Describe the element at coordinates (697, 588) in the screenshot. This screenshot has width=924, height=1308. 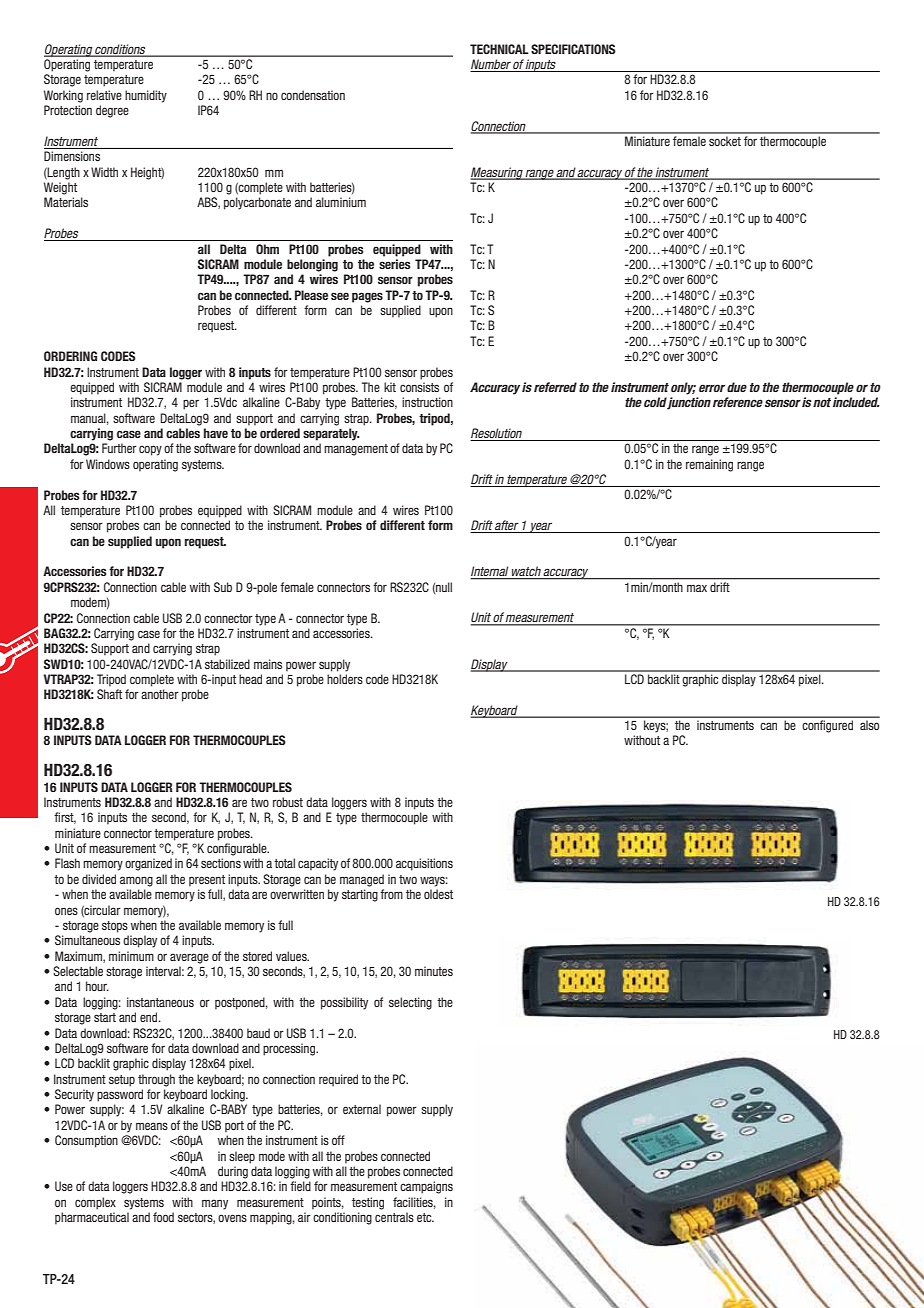
I see `max` at that location.
